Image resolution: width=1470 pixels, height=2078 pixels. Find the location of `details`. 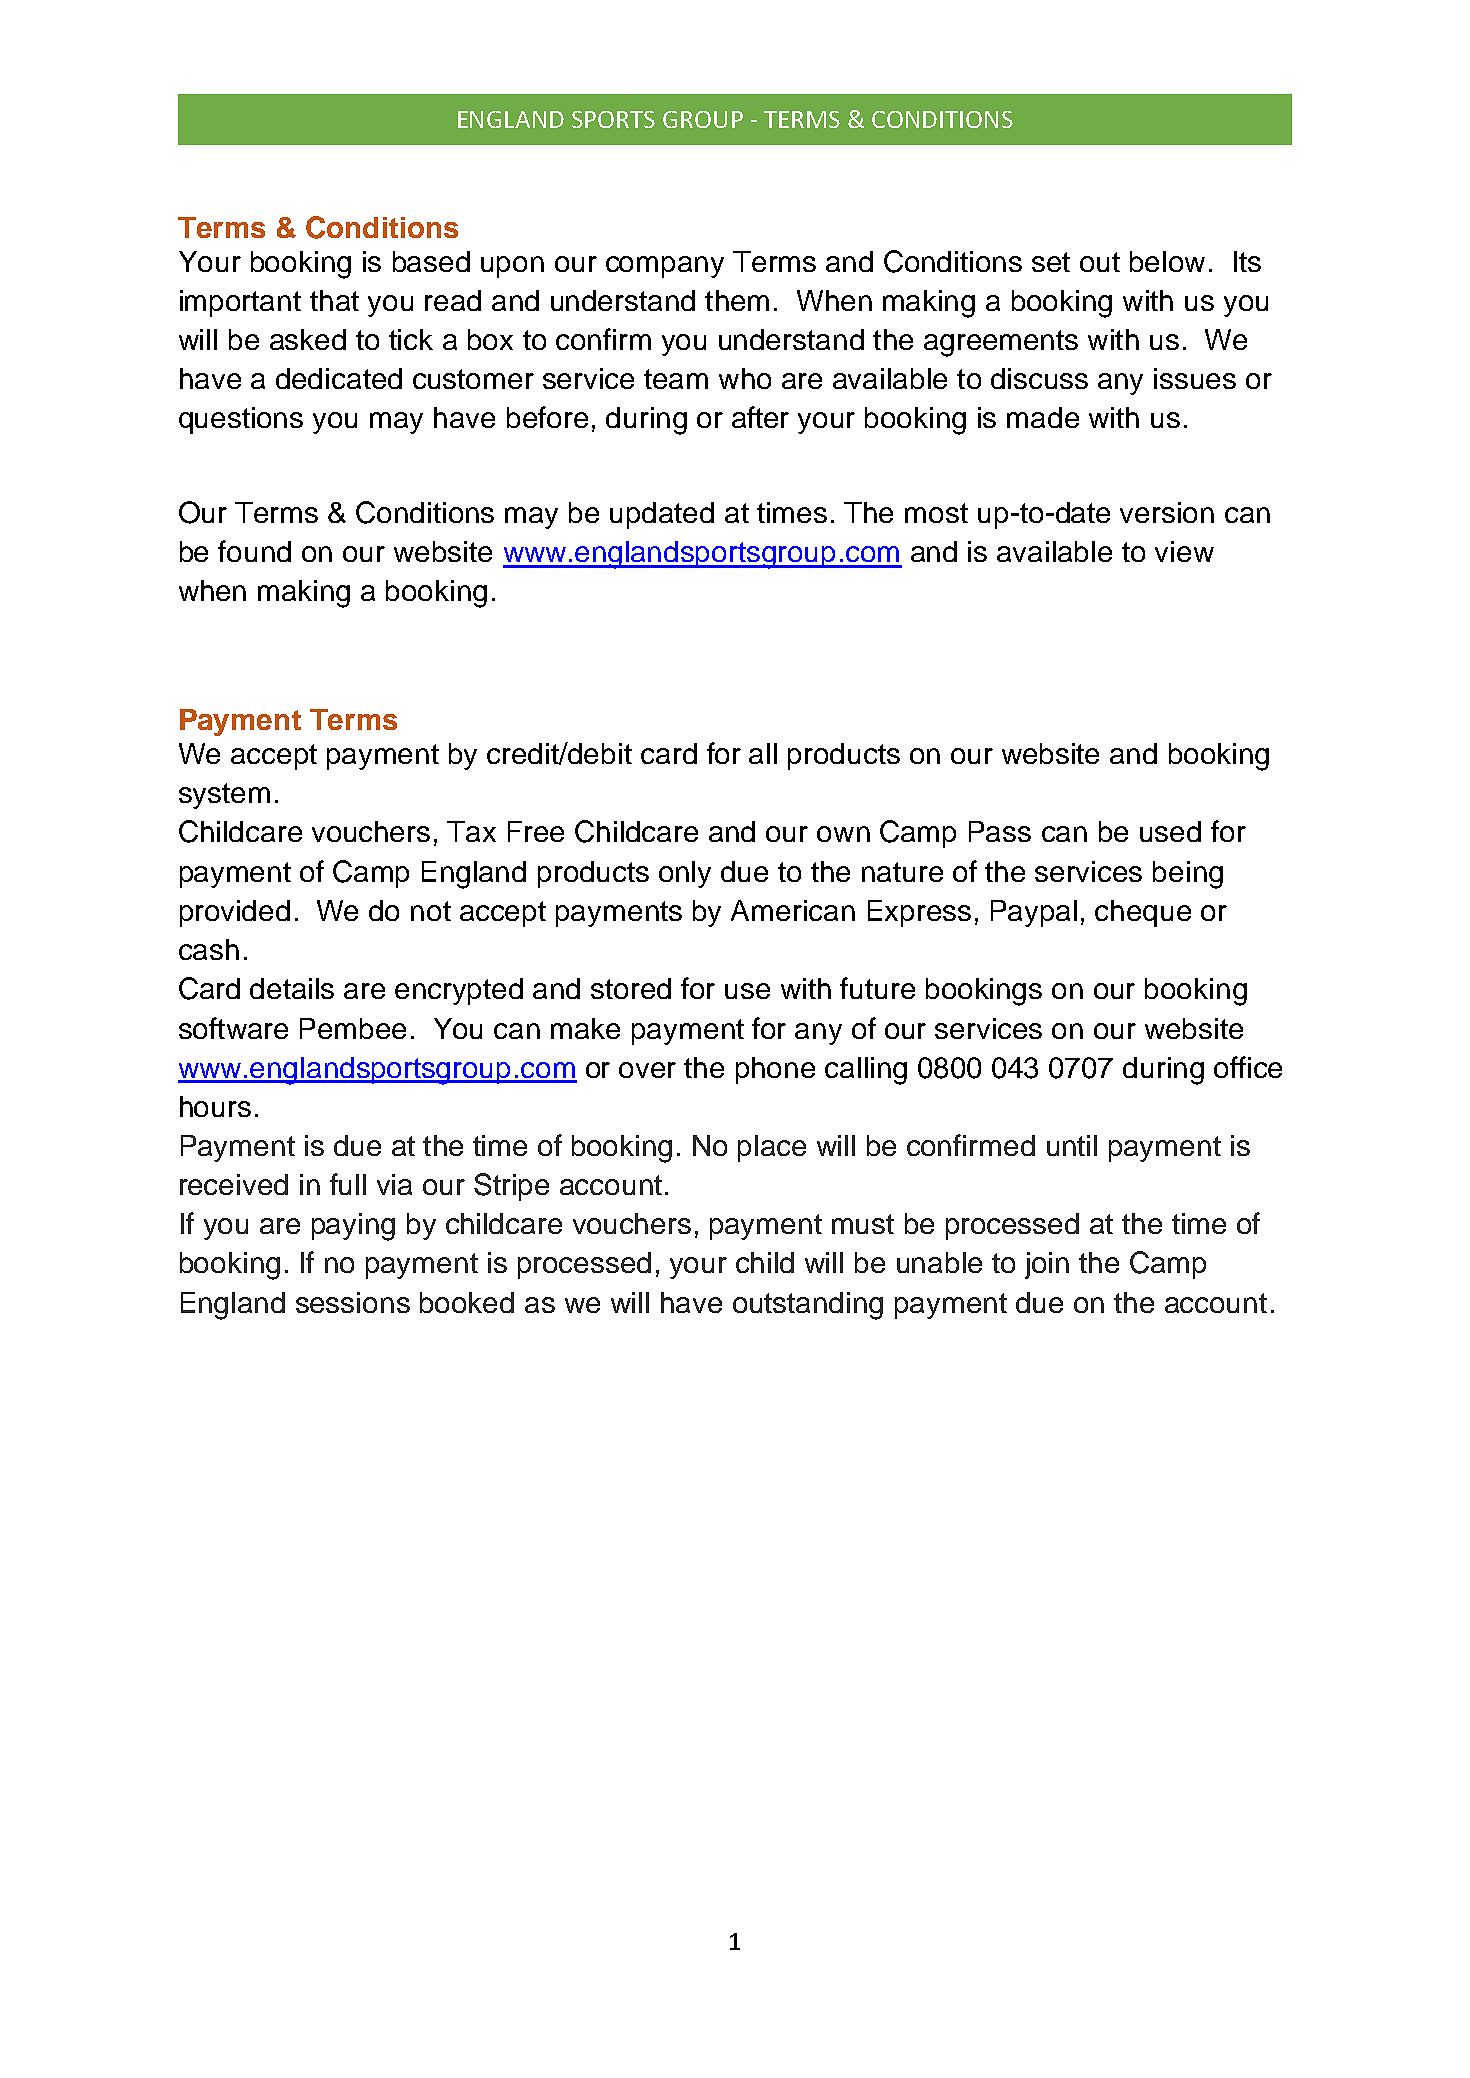

details is located at coordinates (292, 988).
